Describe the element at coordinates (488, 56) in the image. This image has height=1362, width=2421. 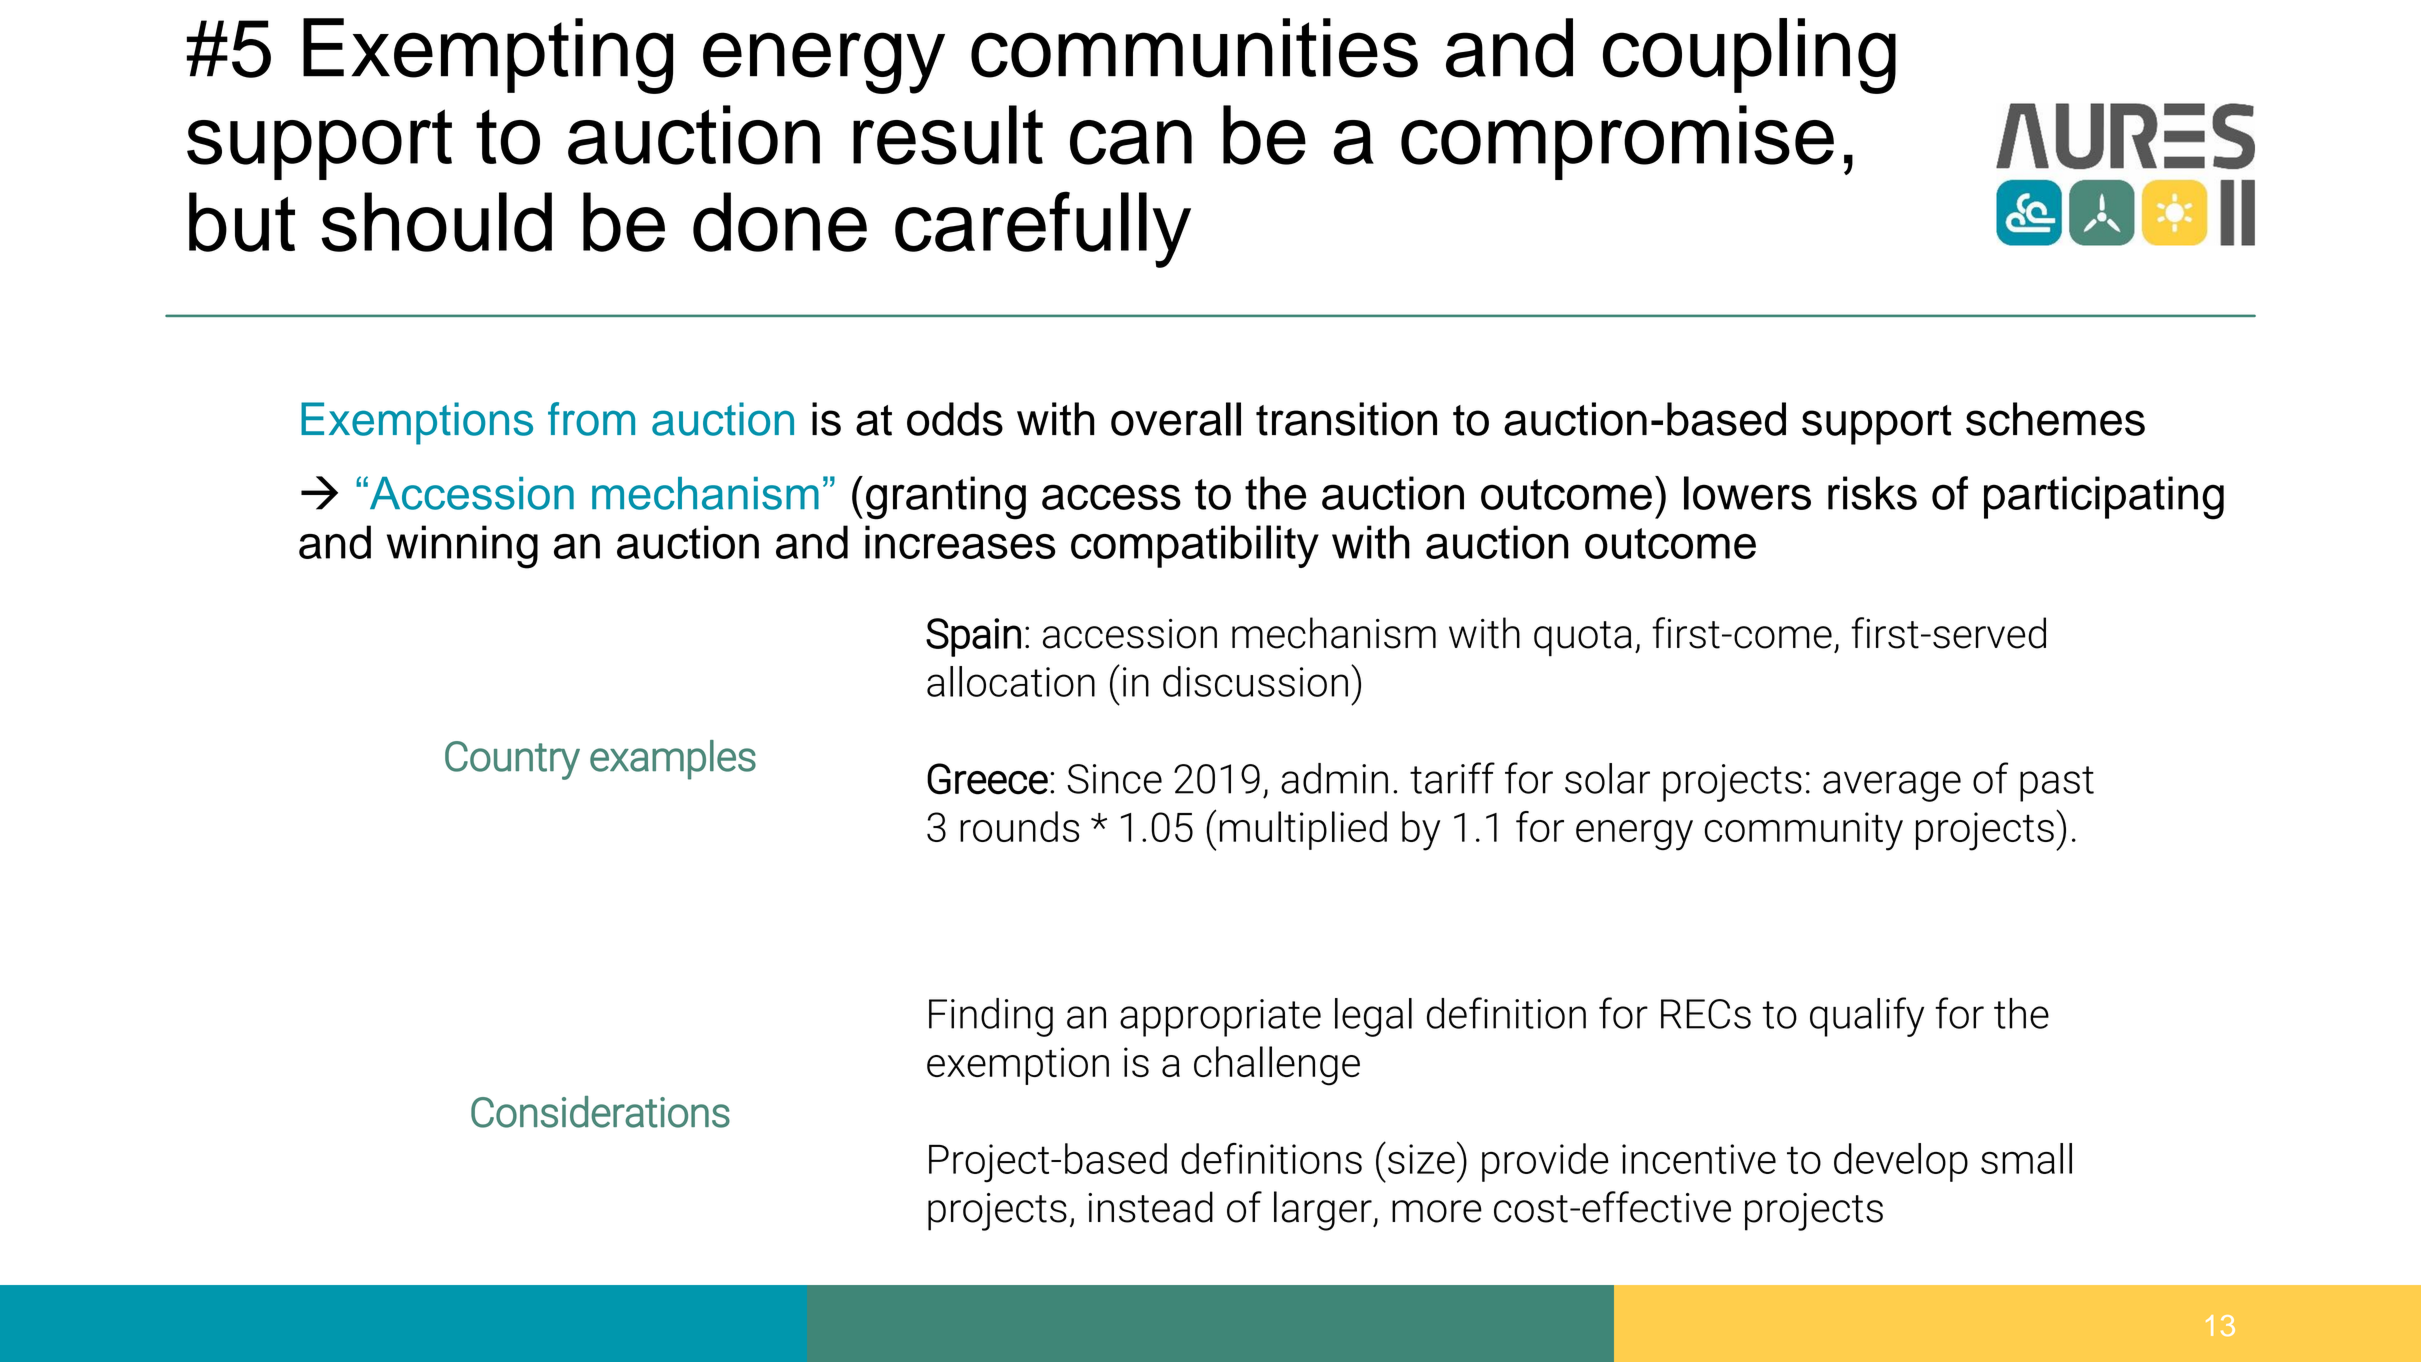
I see `Exempting` at that location.
